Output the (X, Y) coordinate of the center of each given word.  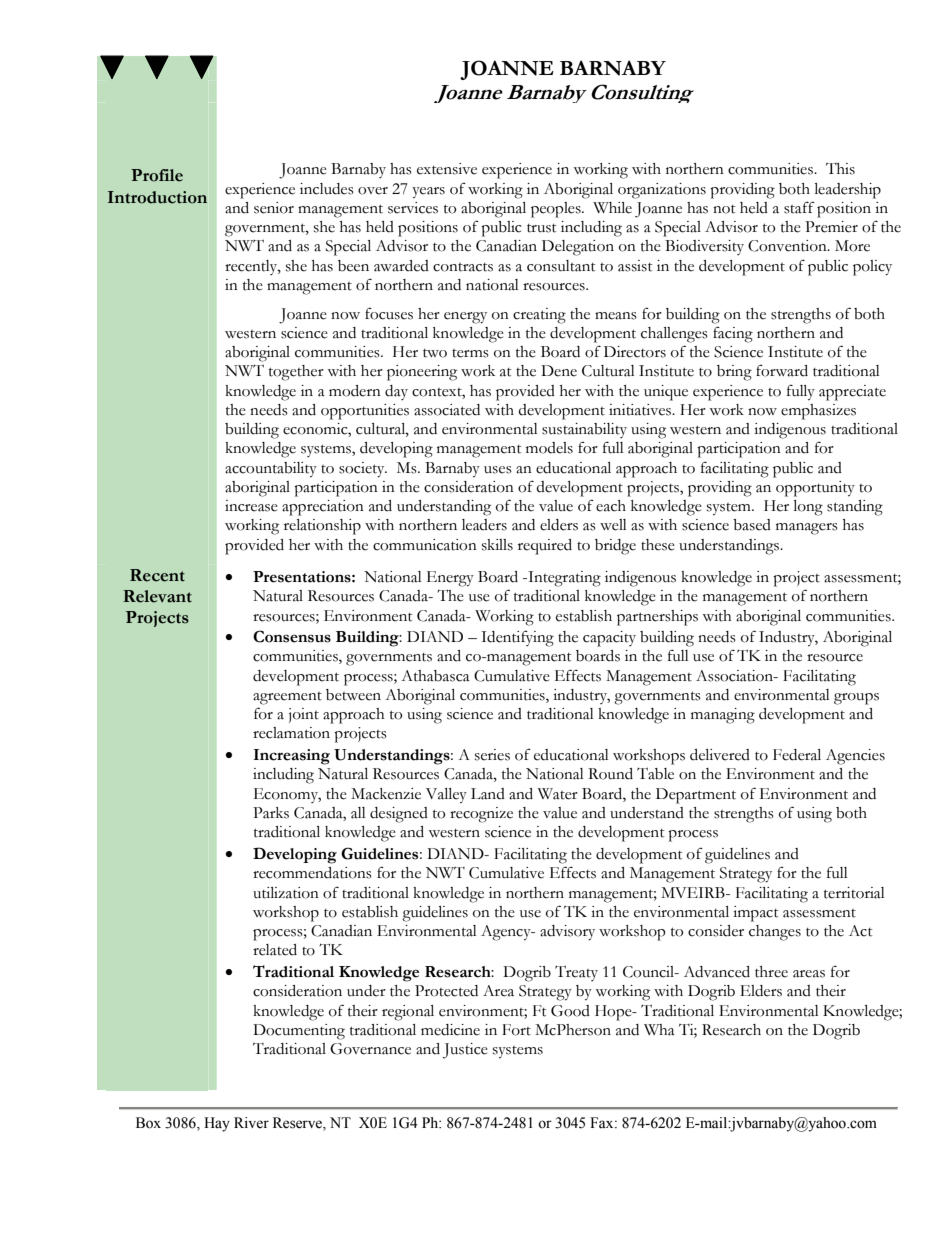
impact (755, 914)
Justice (465, 1051)
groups (856, 699)
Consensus (292, 636)
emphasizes (818, 412)
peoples (557, 210)
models (549, 448)
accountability (271, 470)
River (251, 1123)
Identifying (517, 638)
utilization (286, 893)
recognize (481, 815)
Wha (659, 1030)
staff (799, 207)
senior (274, 208)
